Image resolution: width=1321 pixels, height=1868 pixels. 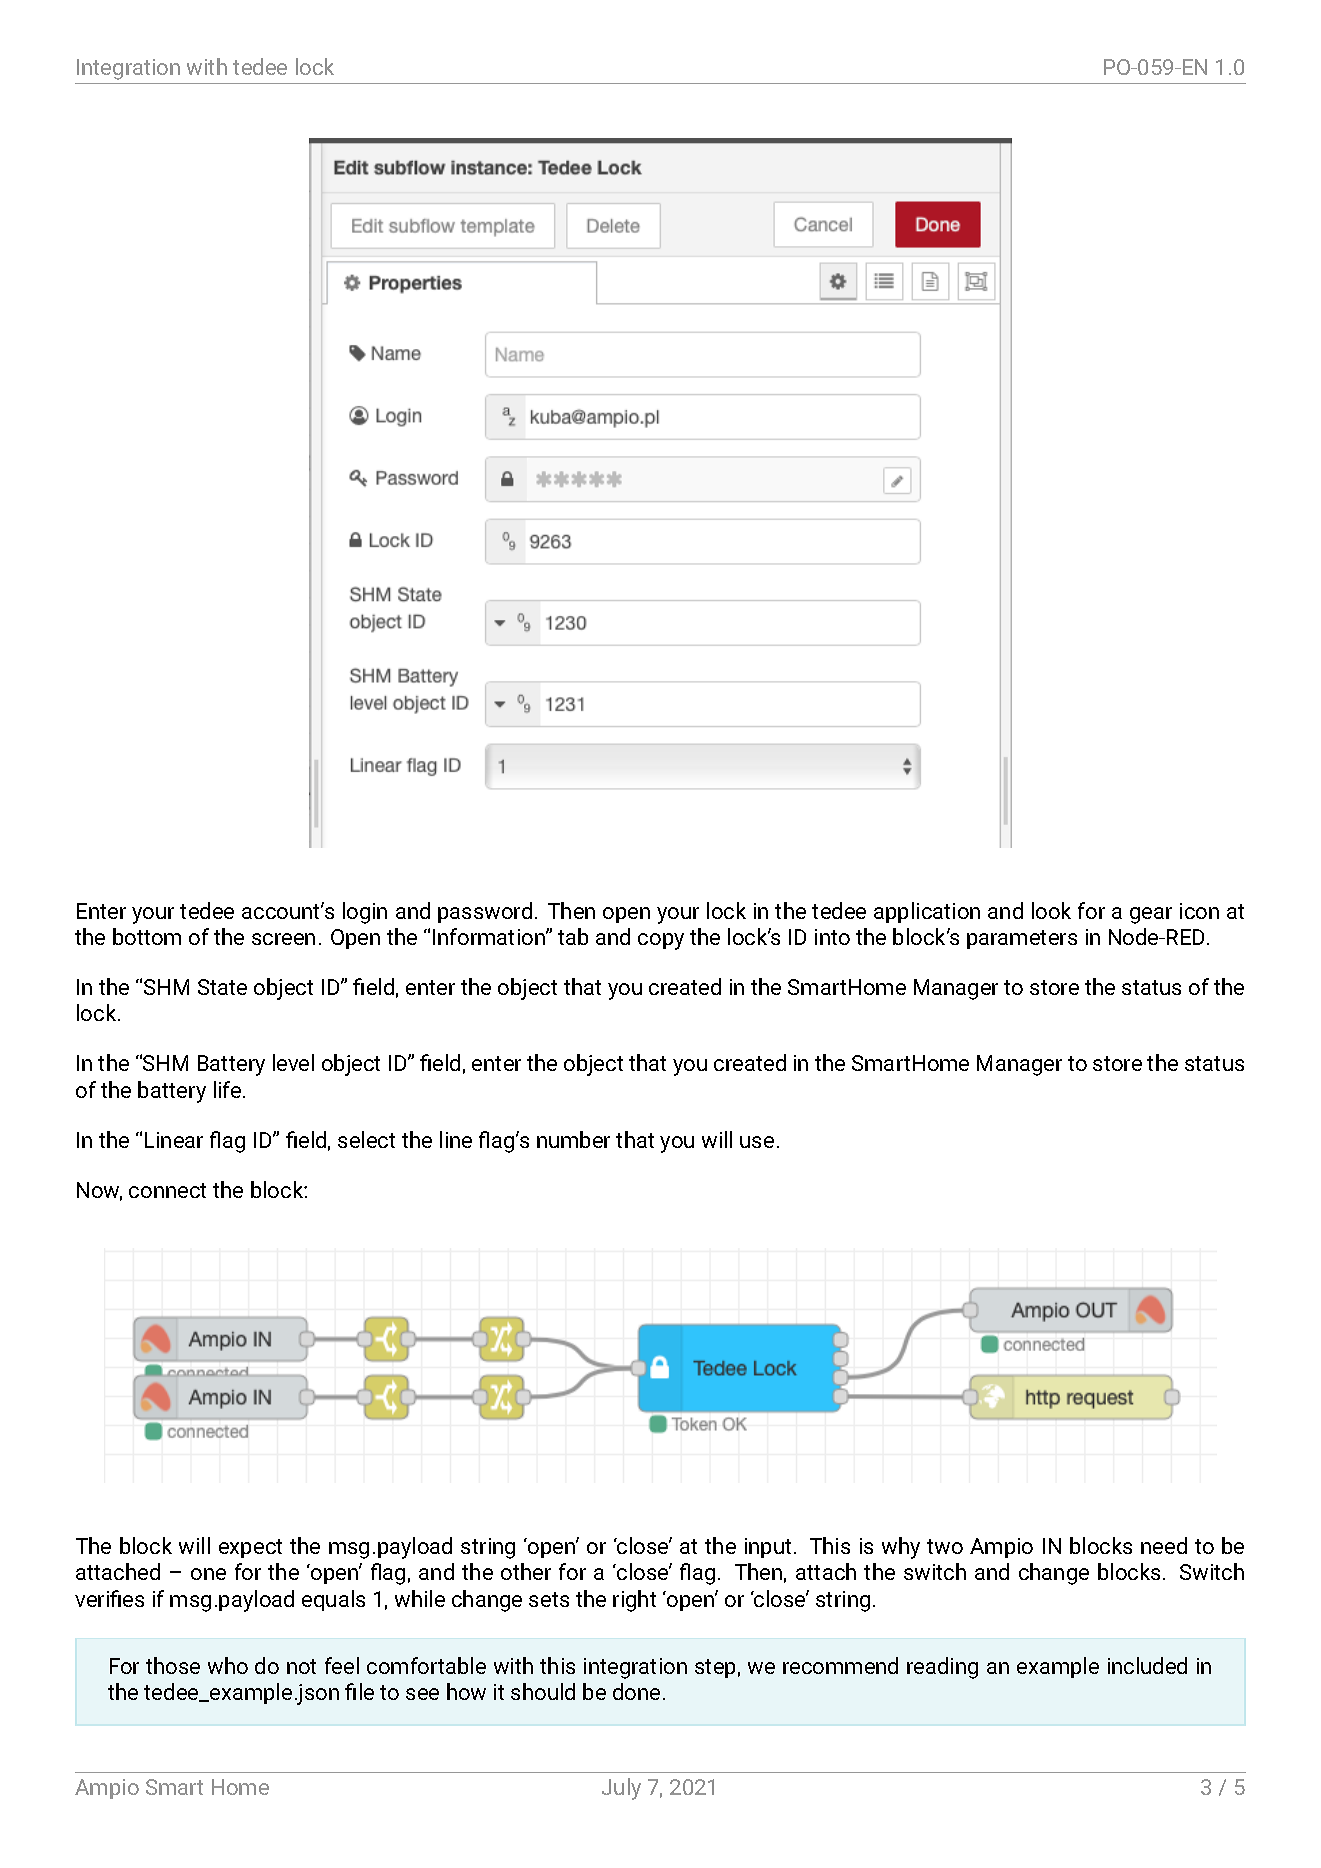 I want to click on copy, so click(x=661, y=941).
